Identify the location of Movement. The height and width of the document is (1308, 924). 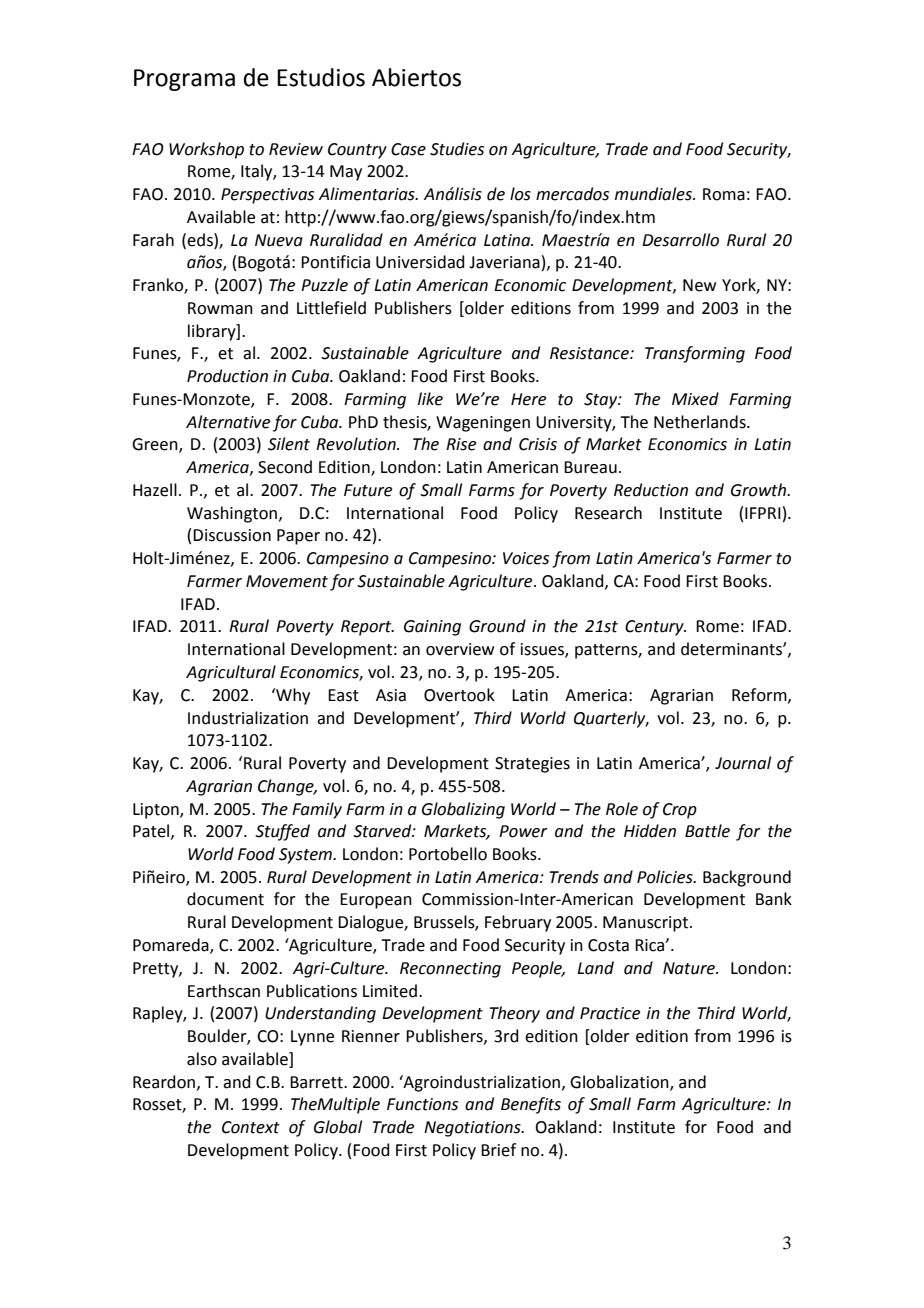
(287, 581).
